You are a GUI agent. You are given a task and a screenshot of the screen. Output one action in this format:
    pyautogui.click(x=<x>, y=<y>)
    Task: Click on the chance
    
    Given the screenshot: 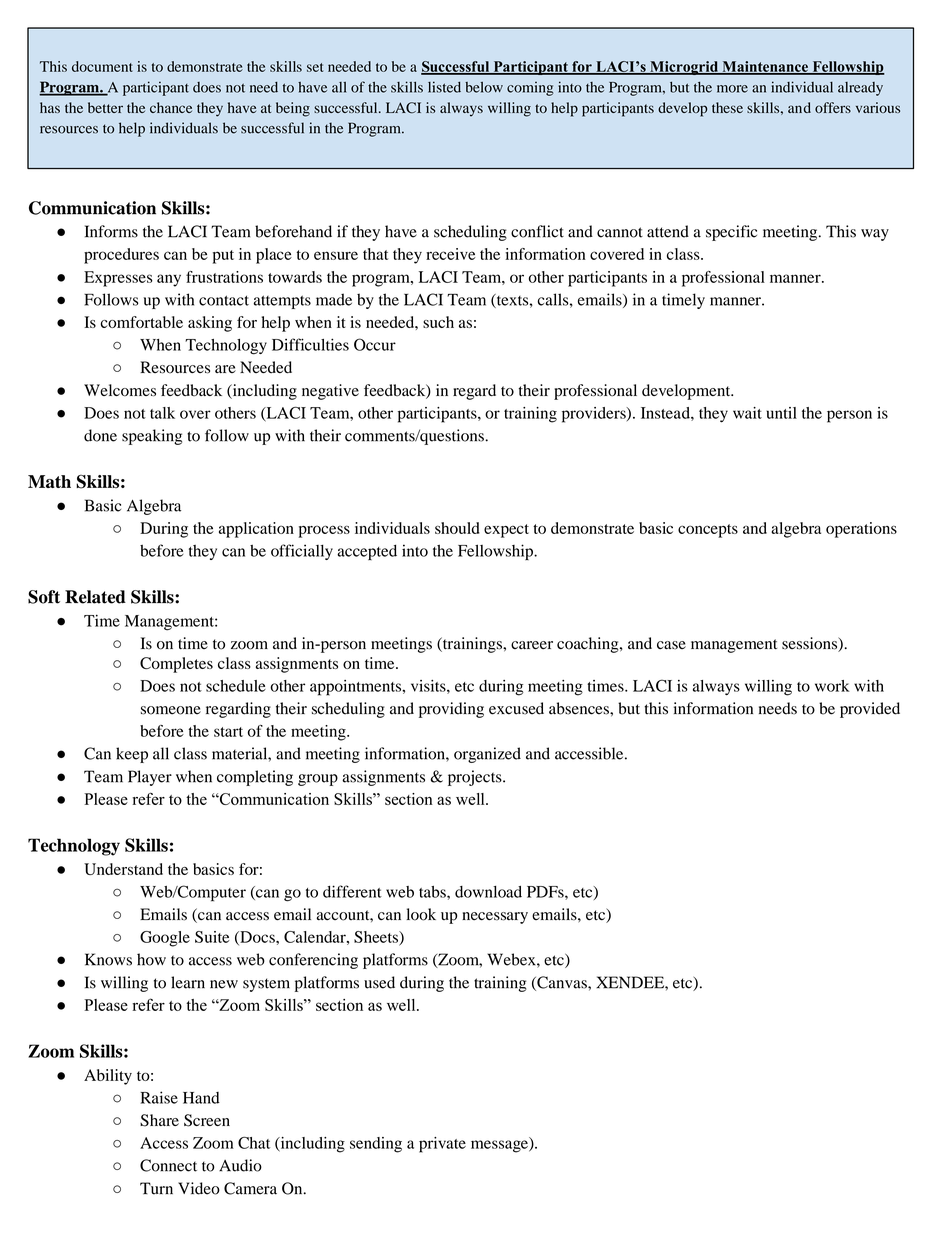 What is the action you would take?
    pyautogui.click(x=171, y=107)
